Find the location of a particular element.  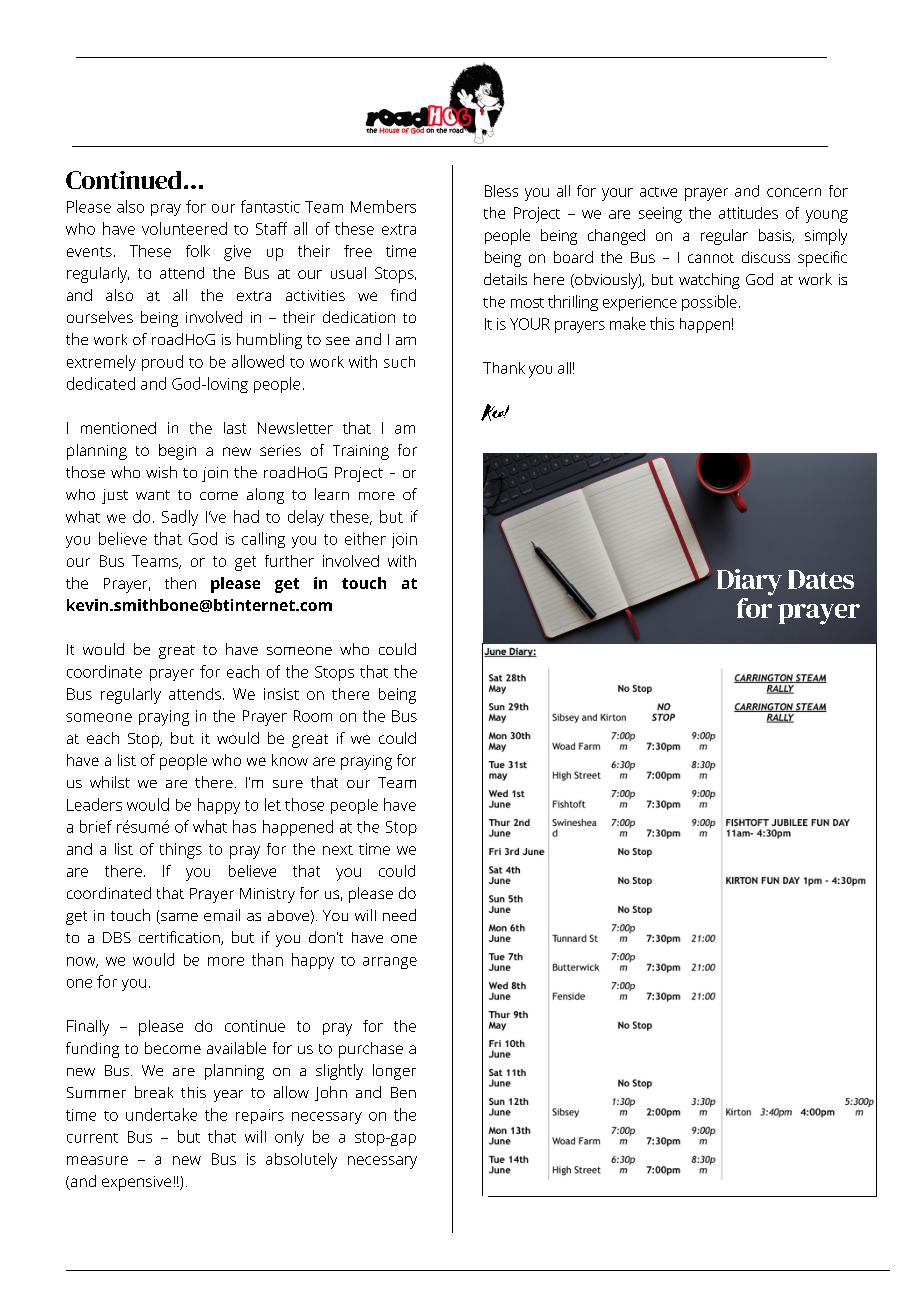

begin is located at coordinates (177, 452).
